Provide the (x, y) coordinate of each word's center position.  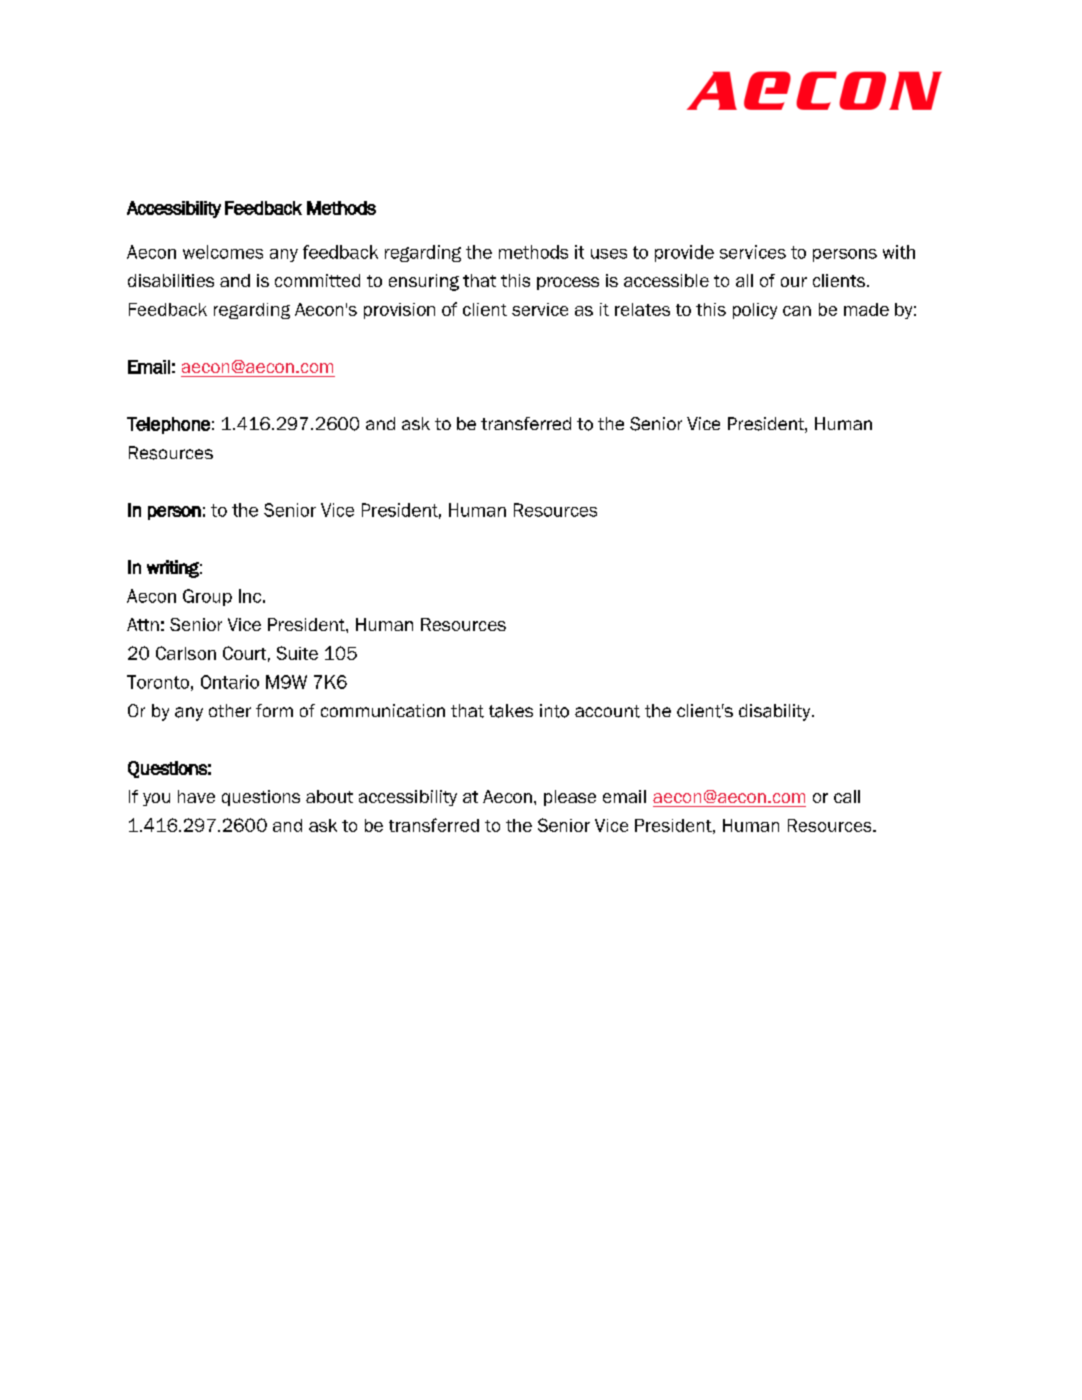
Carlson (186, 653)
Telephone (168, 425)
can (797, 311)
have (196, 796)
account (607, 711)
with (899, 252)
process (568, 283)
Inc (250, 596)
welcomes (223, 252)
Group (207, 597)
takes (511, 711)
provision (399, 311)
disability (776, 712)
